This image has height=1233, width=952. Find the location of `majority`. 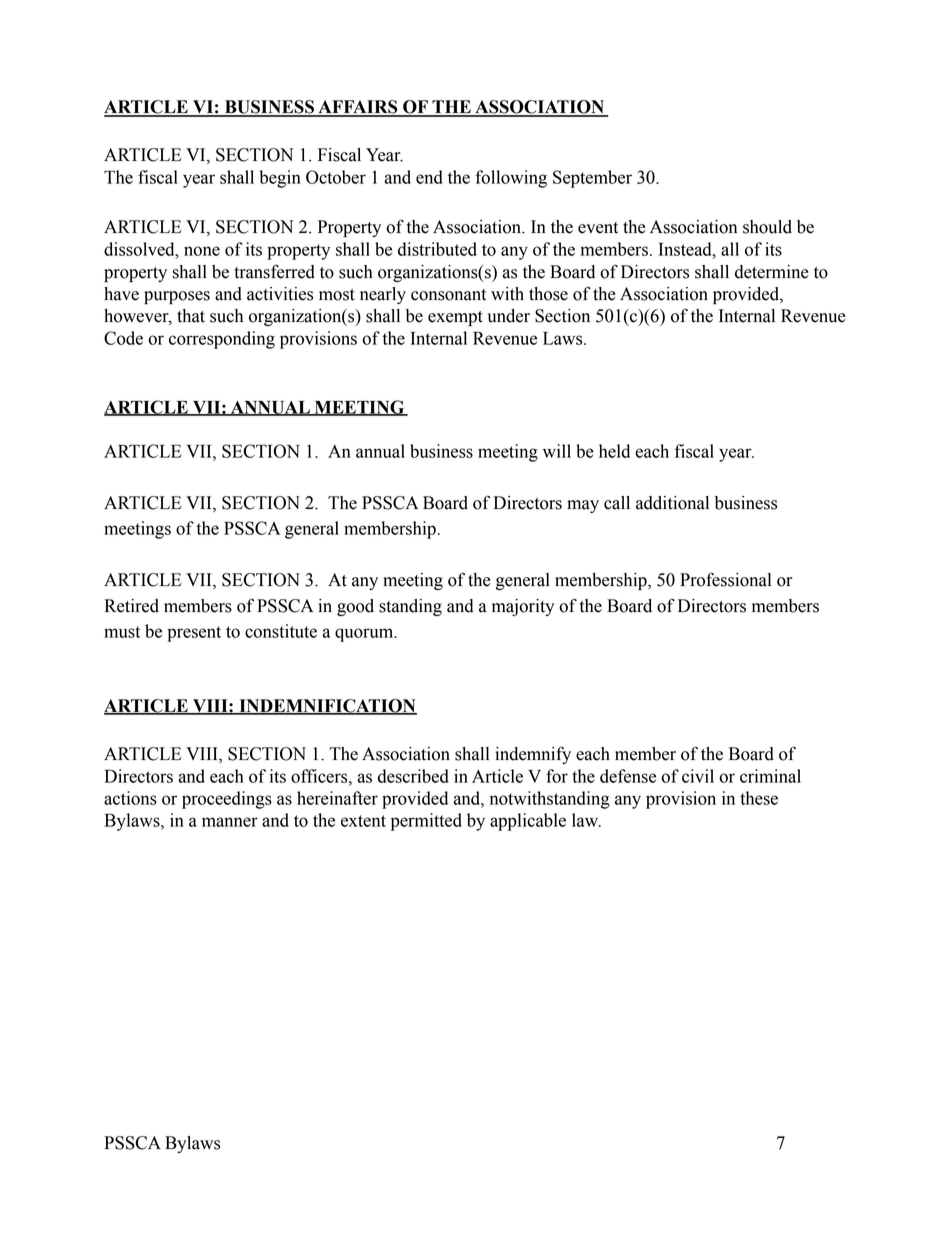

majority is located at coordinates (523, 607).
